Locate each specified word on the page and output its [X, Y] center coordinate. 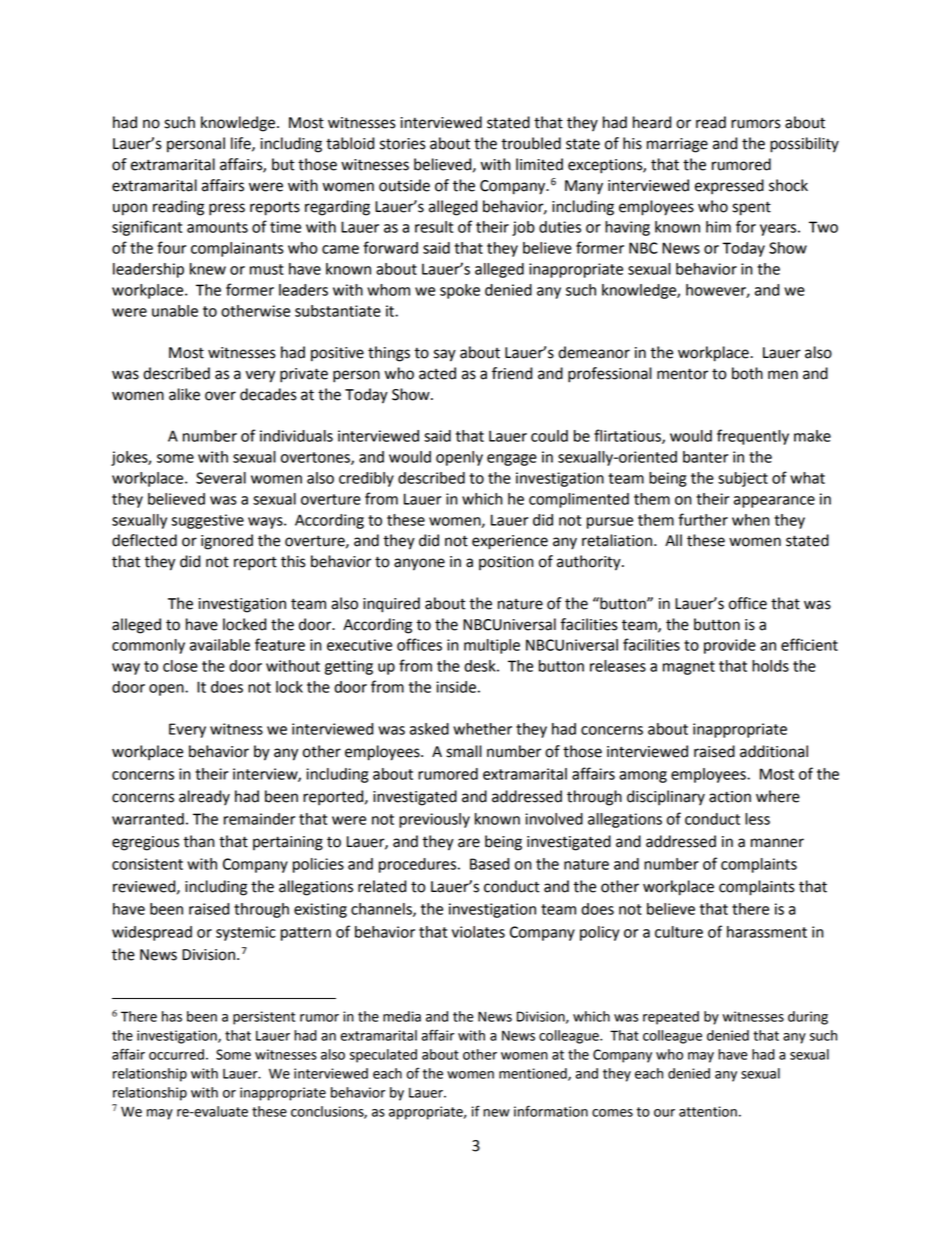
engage [512, 460]
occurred [176, 1054]
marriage [677, 145]
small [464, 751]
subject [743, 479]
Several [221, 478]
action [730, 797]
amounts [217, 227]
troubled [531, 143]
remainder [259, 819]
